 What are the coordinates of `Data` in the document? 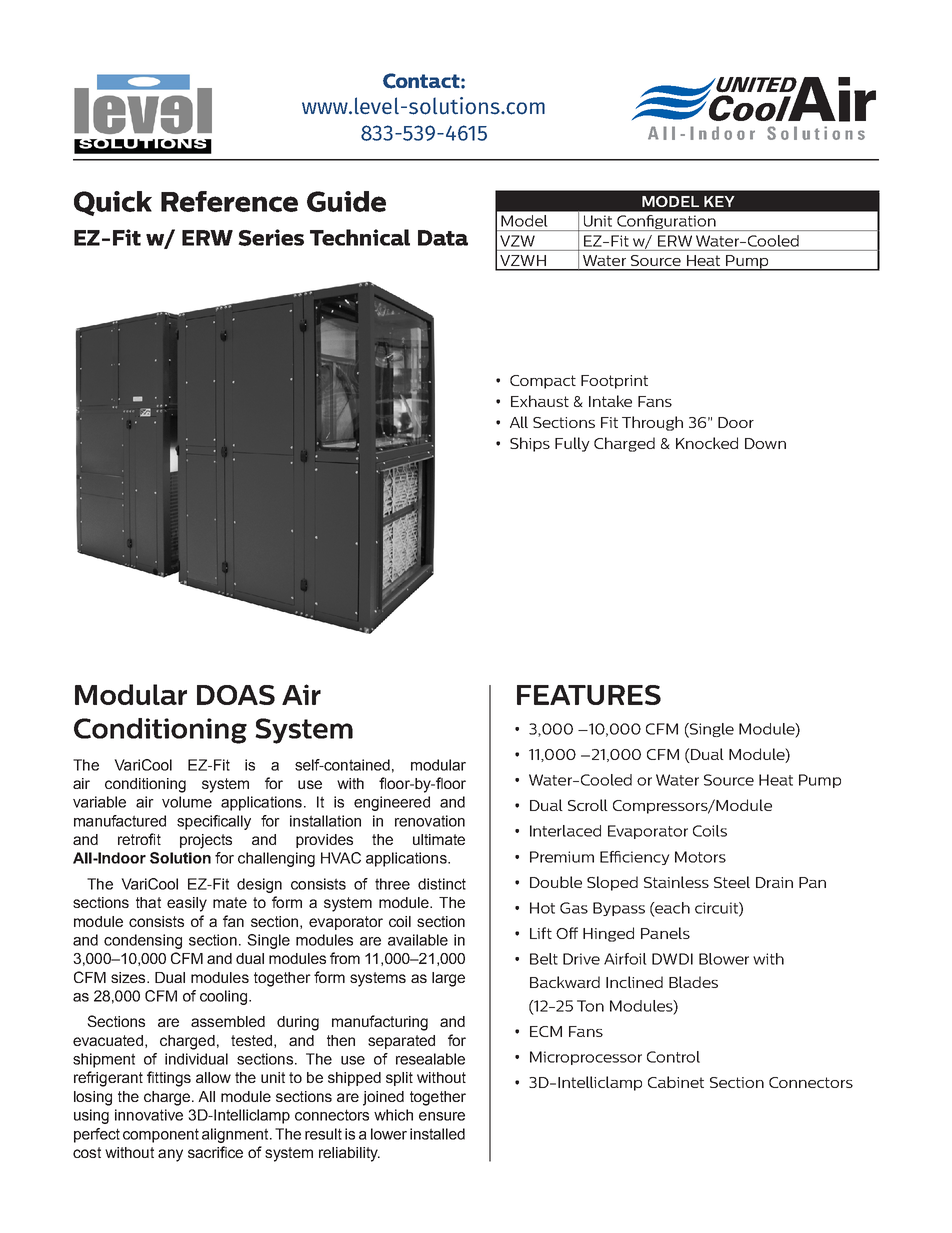 It's located at (443, 238).
